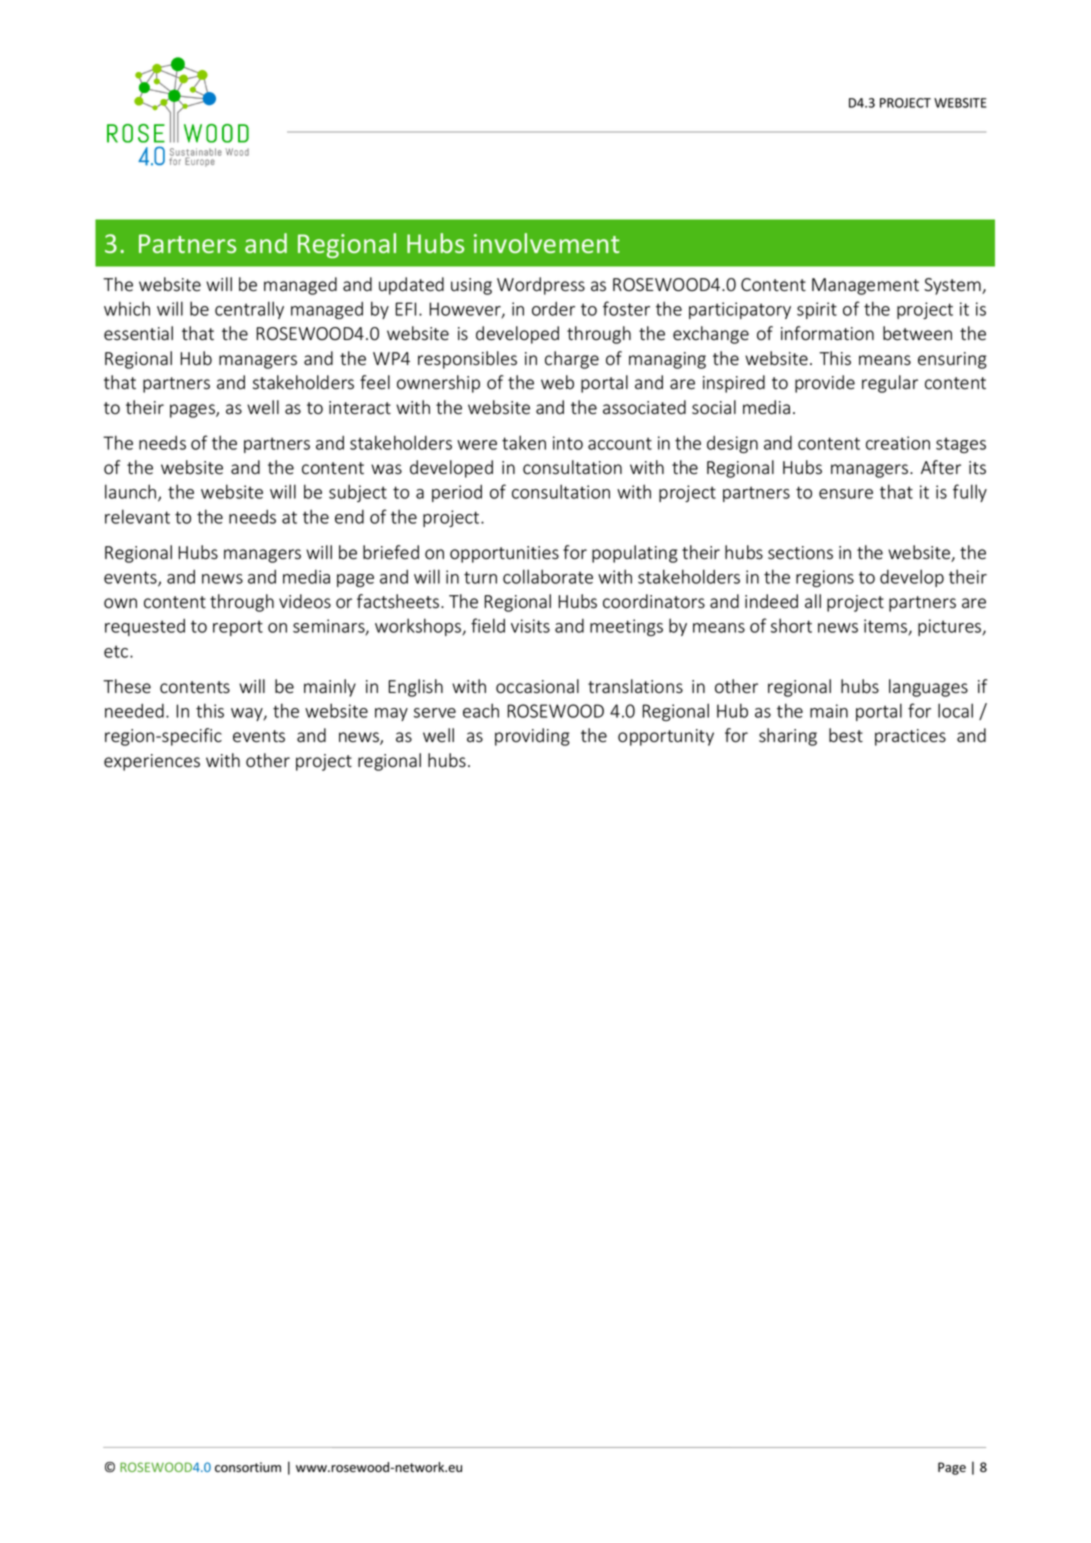 This screenshot has width=1091, height=1543. What do you see at coordinates (865, 286) in the screenshot?
I see `Management` at bounding box center [865, 286].
